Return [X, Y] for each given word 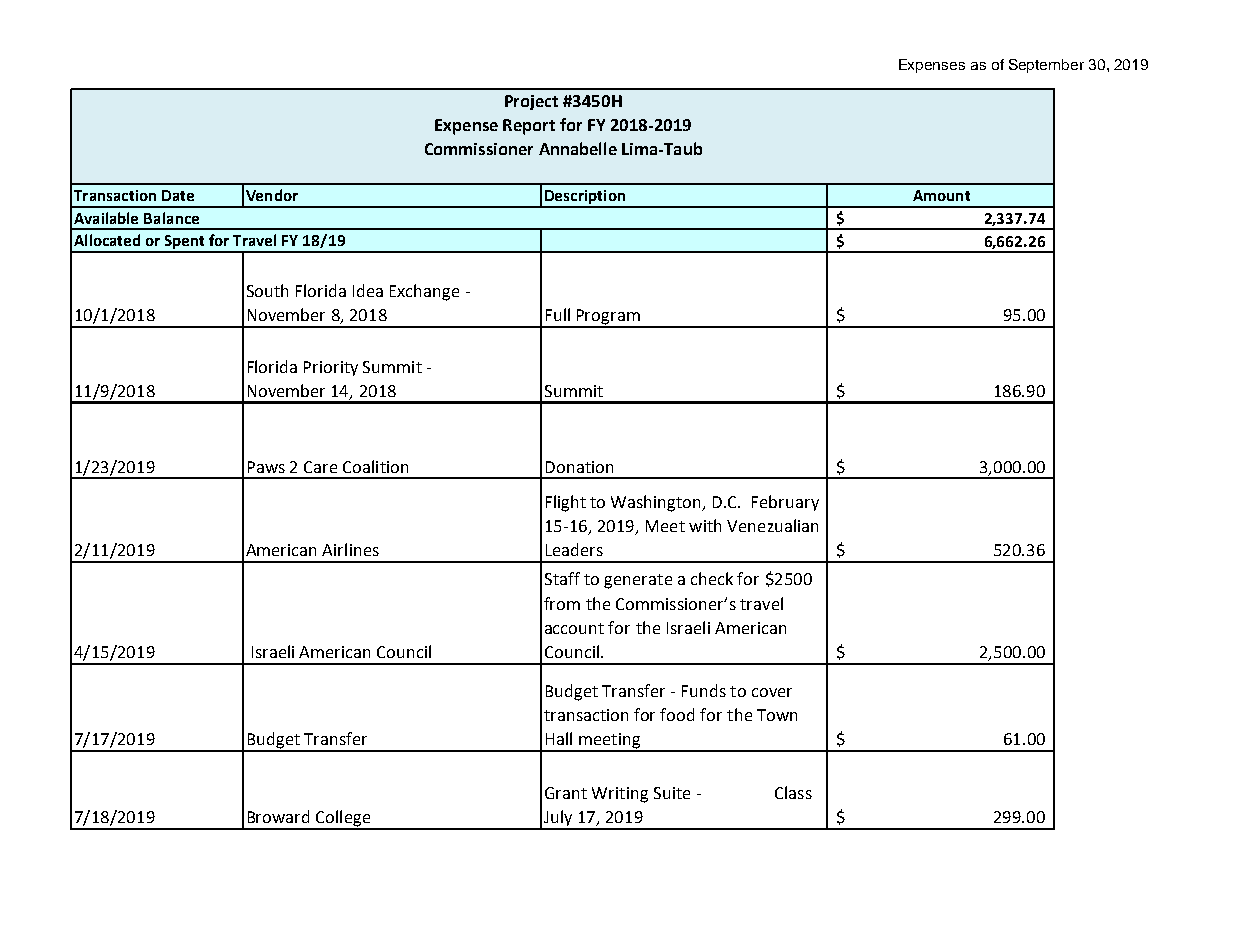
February [785, 503]
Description [585, 198]
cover [772, 692]
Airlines [350, 549]
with [705, 525]
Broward [278, 816]
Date [178, 195]
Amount [941, 195]
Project [531, 102]
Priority [331, 368]
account [574, 628]
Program [608, 318]
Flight [566, 503]
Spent [185, 243]
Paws [266, 467]
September [1046, 66]
